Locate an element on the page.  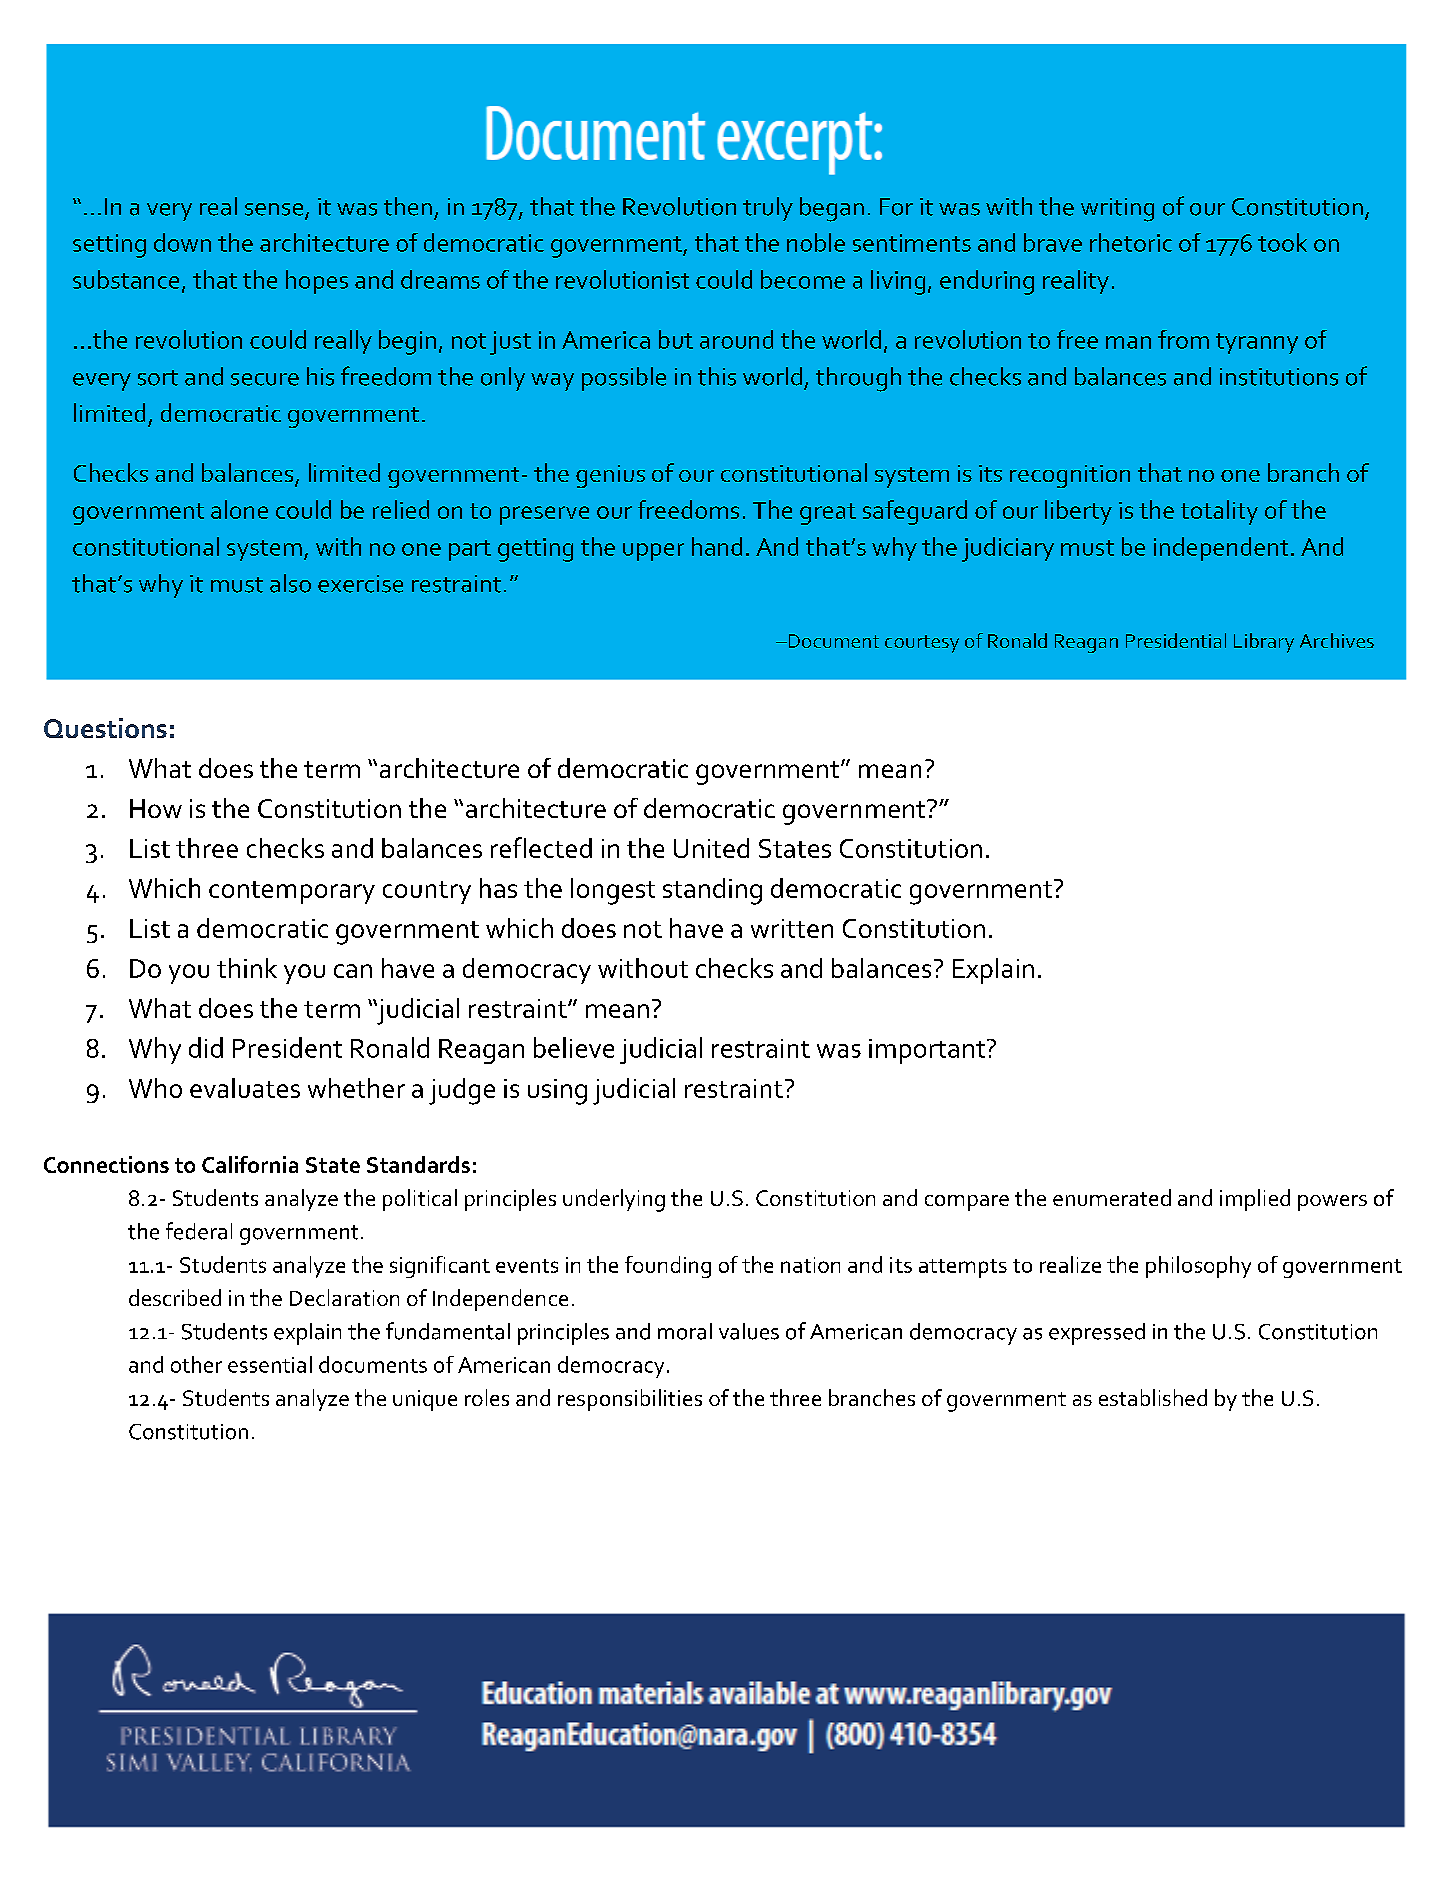
essential is located at coordinates (270, 1364).
